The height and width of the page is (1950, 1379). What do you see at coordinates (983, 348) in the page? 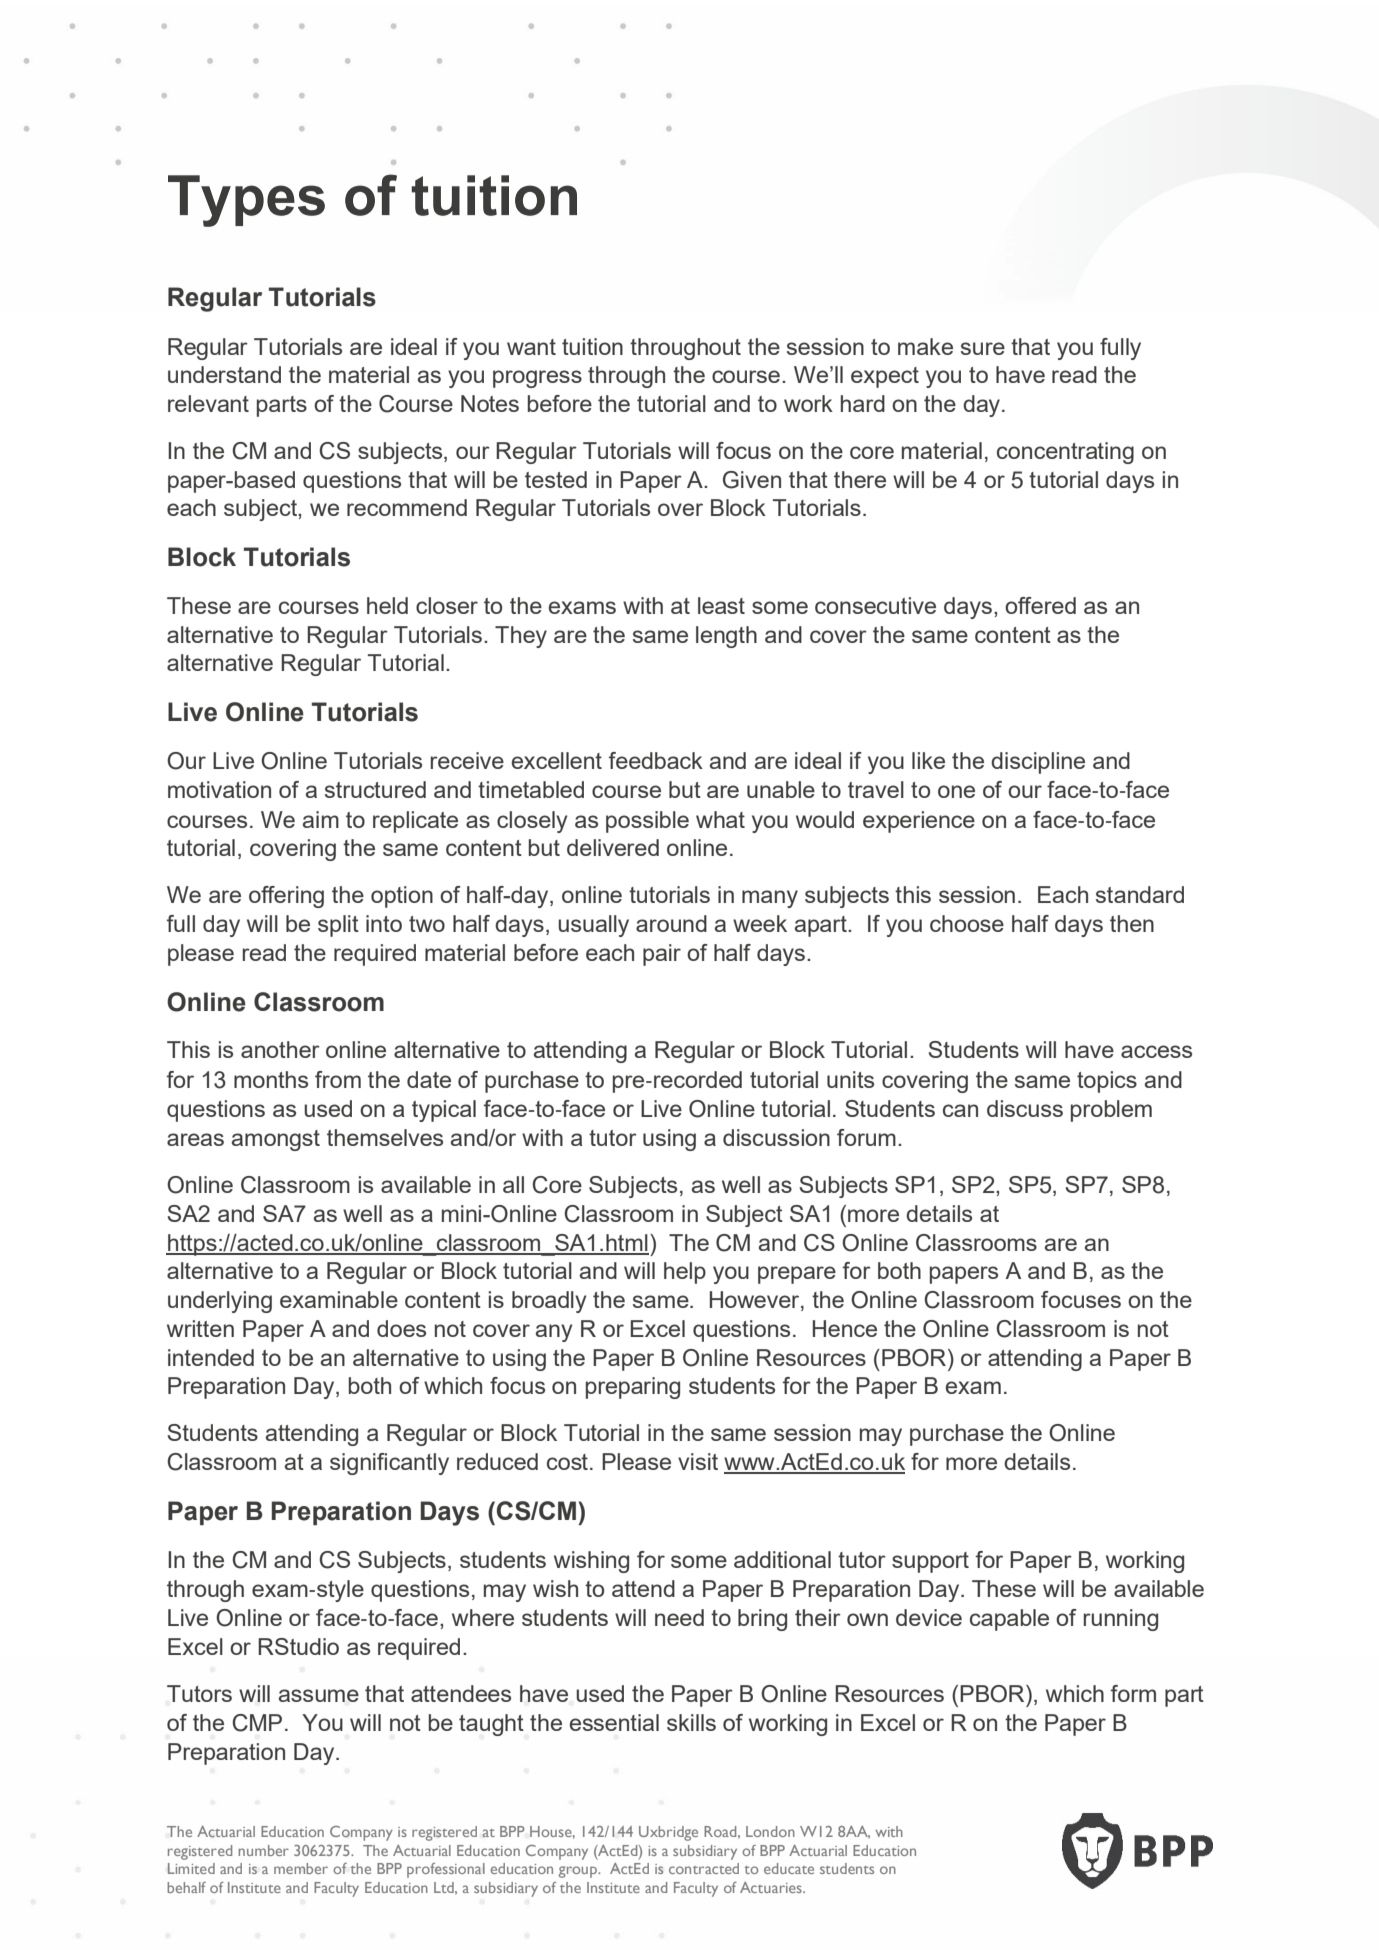
I see `sure` at bounding box center [983, 348].
